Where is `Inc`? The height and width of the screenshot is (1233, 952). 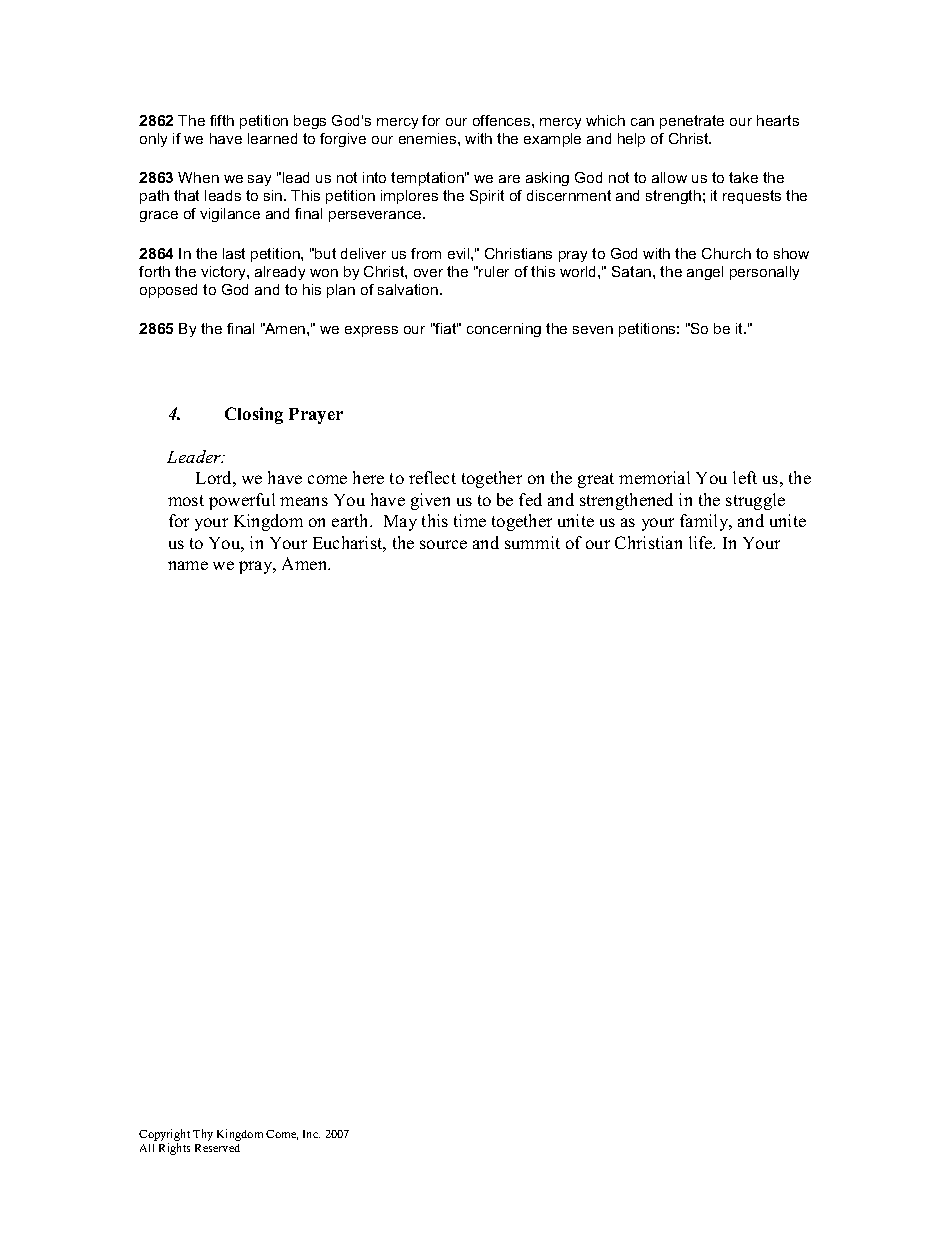
Inc is located at coordinates (311, 1134).
